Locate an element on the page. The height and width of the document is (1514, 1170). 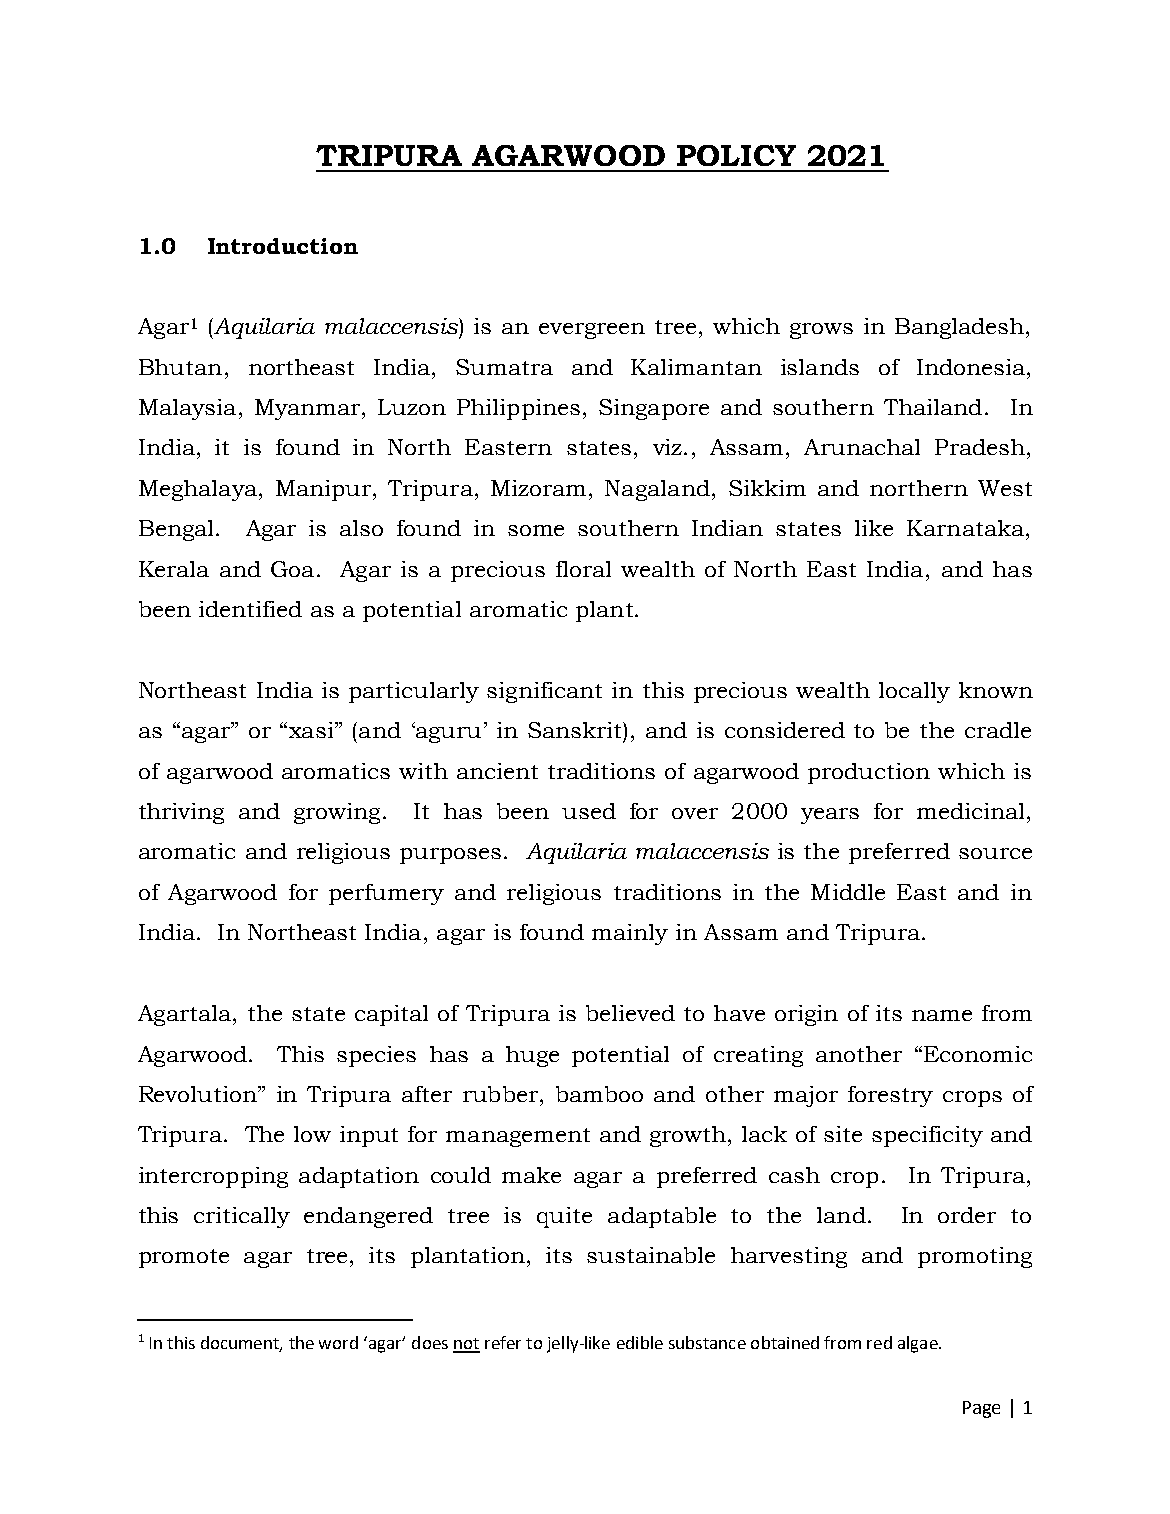
forestry is located at coordinates (890, 1096).
